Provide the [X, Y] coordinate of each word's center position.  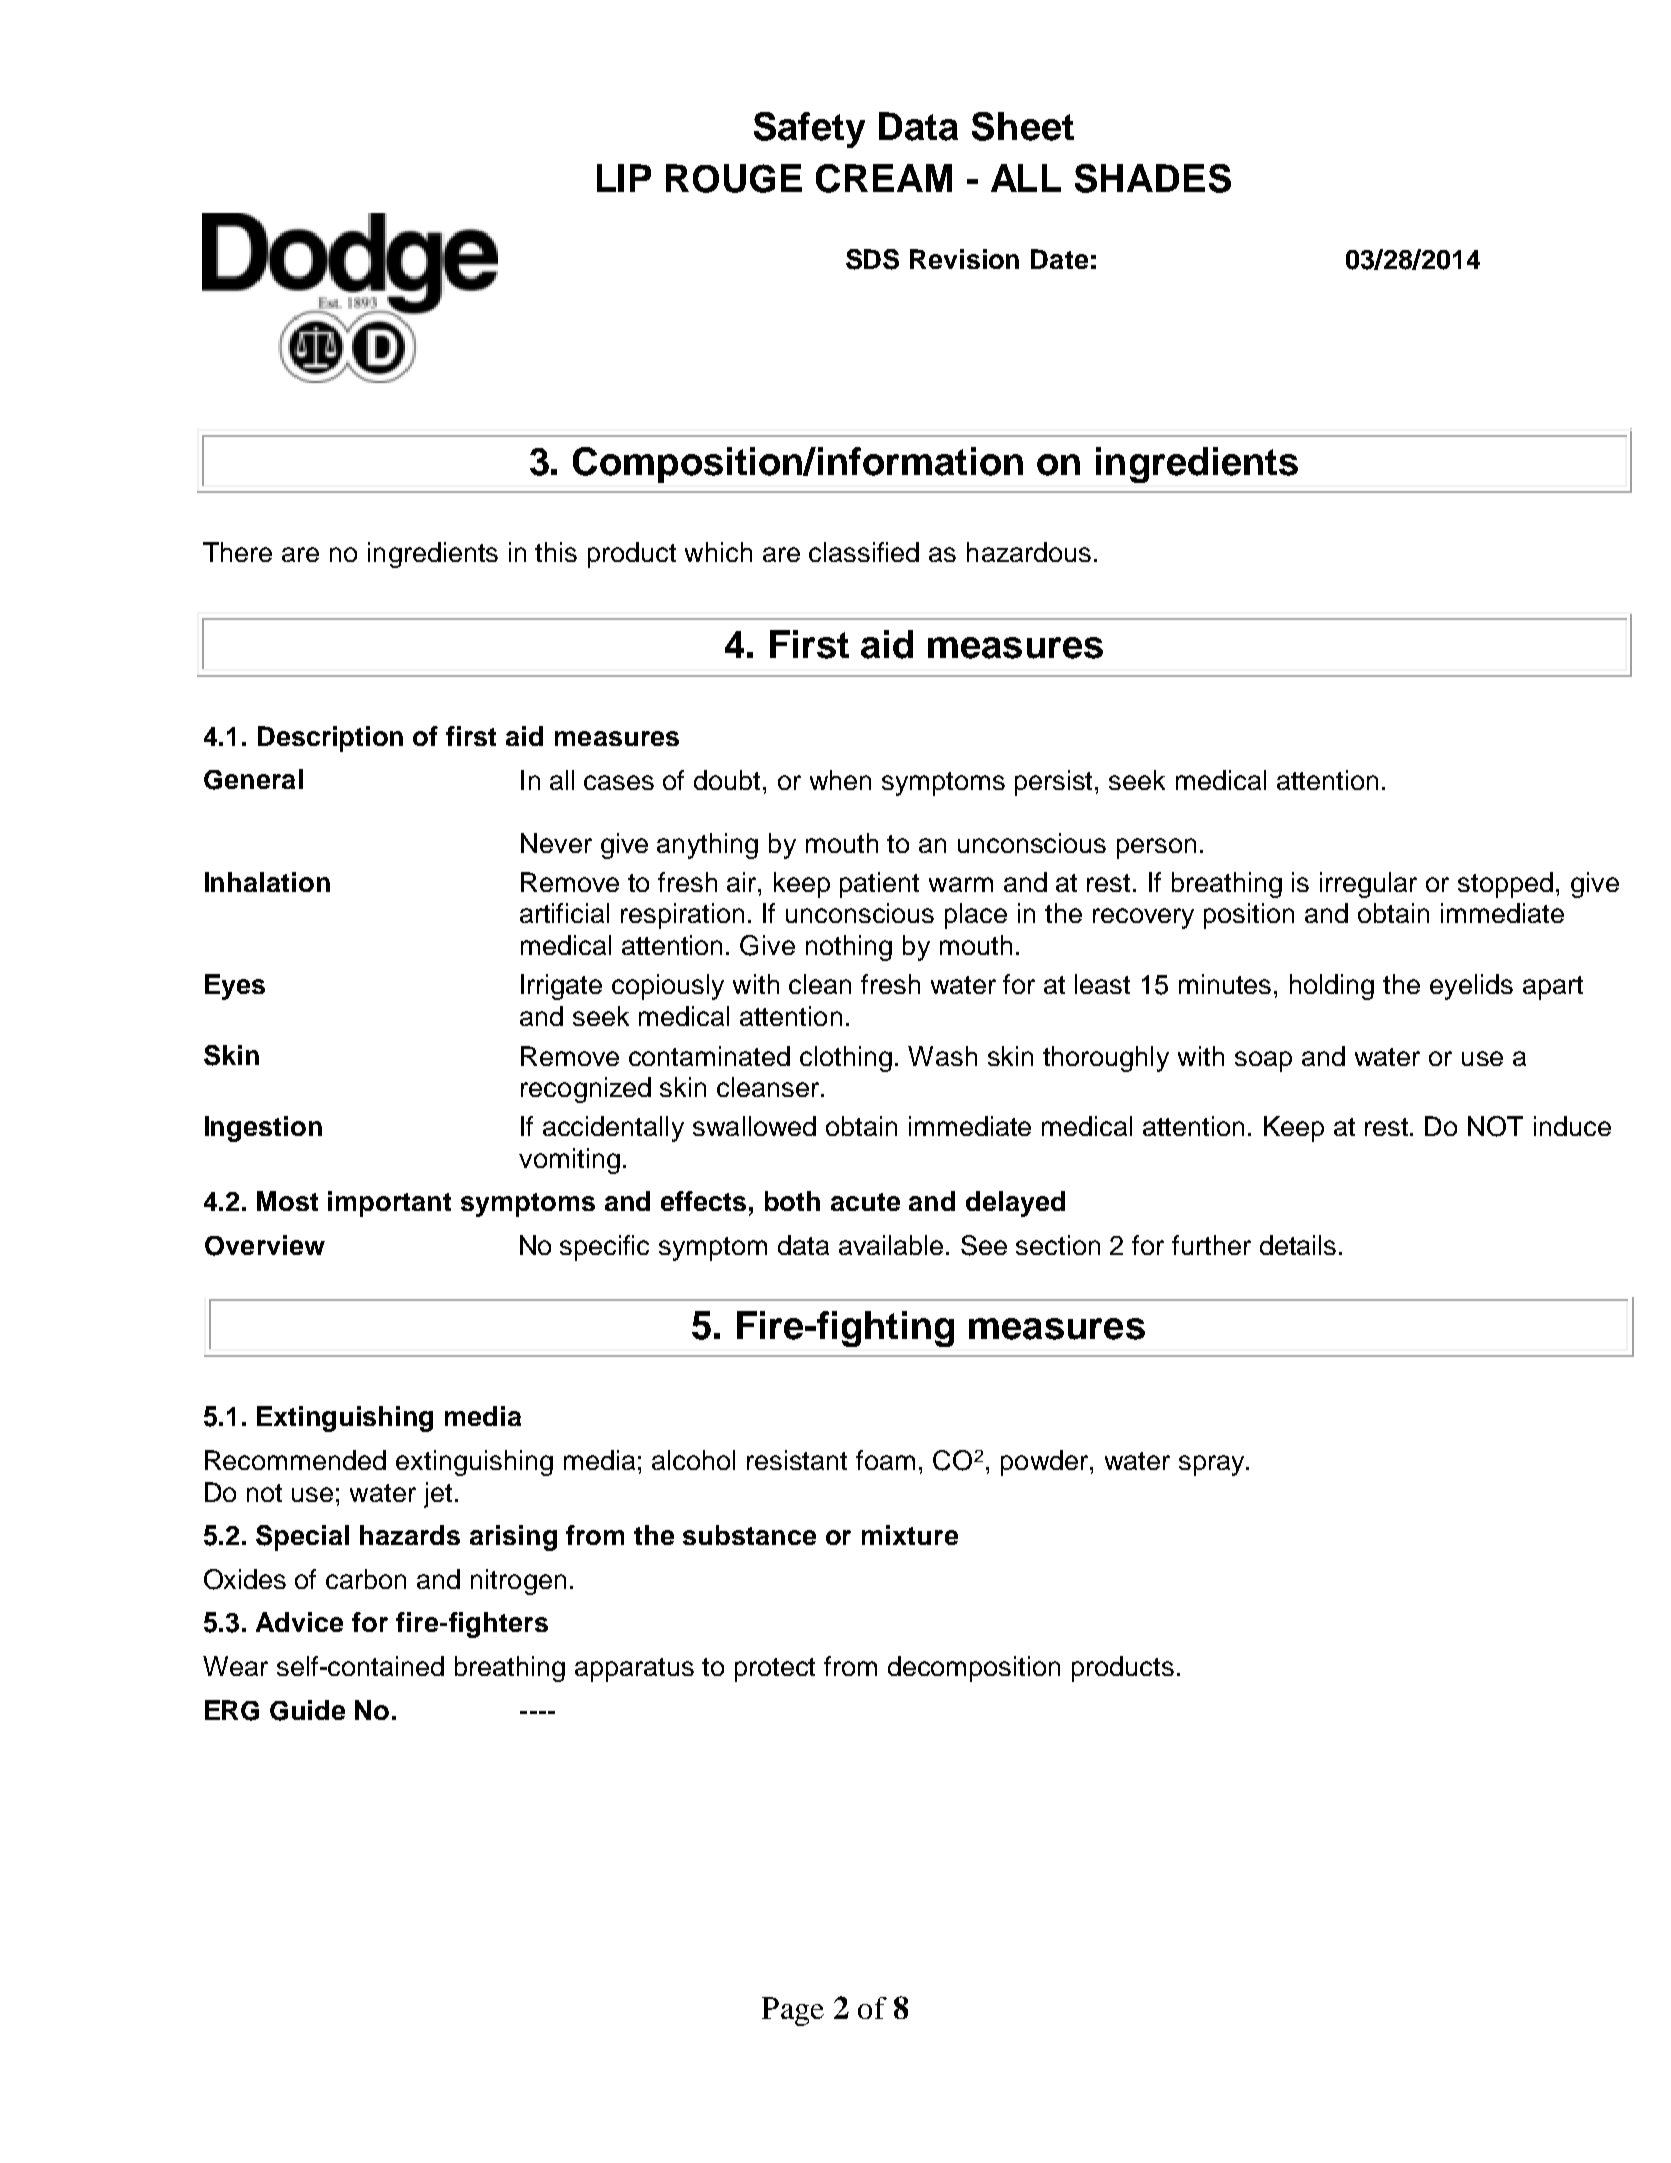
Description [330, 739]
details [1298, 1245]
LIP [624, 178]
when [840, 780]
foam [885, 1460]
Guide [307, 1710]
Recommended [295, 1460]
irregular [1368, 885]
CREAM [884, 178]
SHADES [1153, 178]
